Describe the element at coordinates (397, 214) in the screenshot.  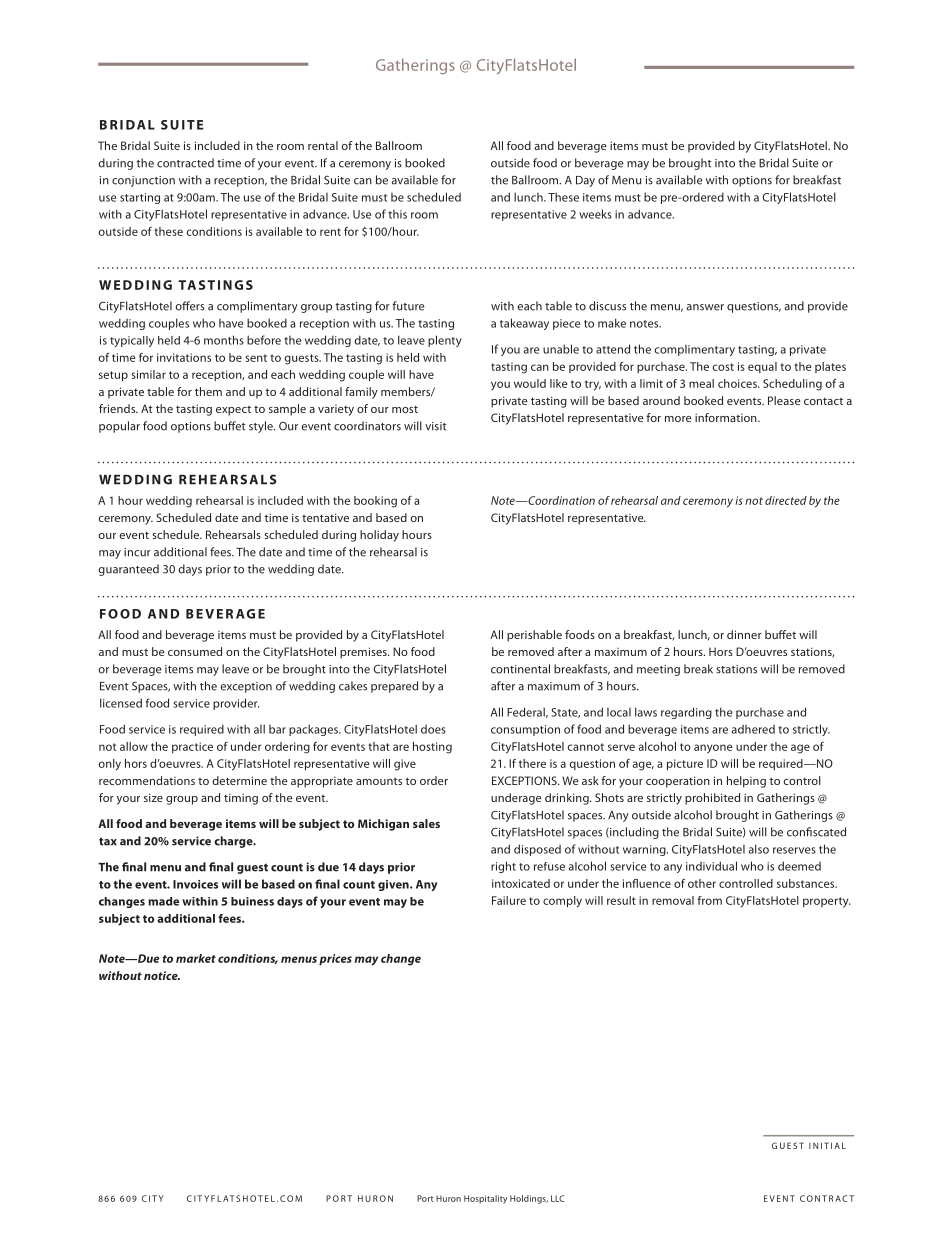
I see `this` at that location.
